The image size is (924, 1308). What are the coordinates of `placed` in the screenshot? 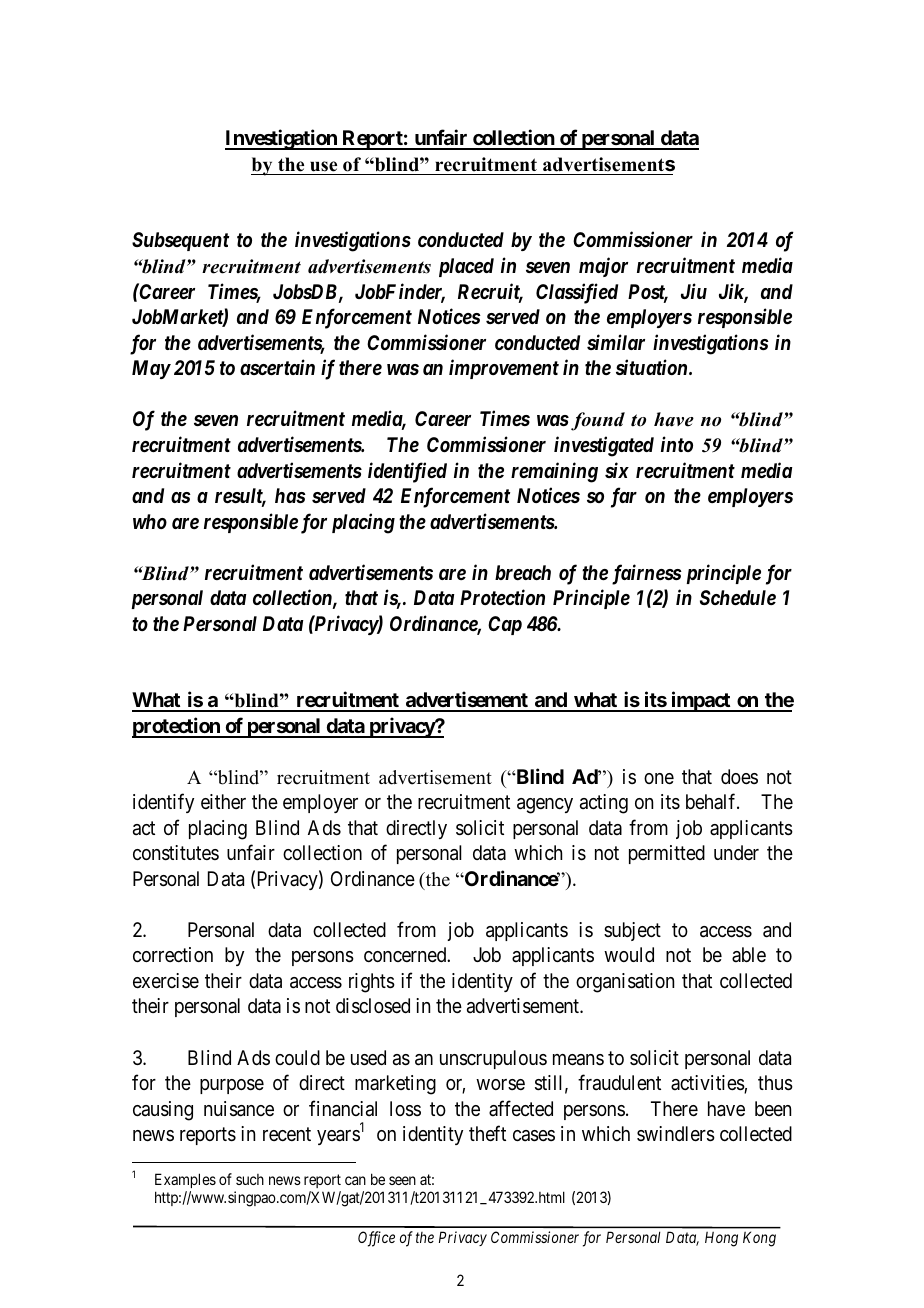 It's located at (466, 267).
